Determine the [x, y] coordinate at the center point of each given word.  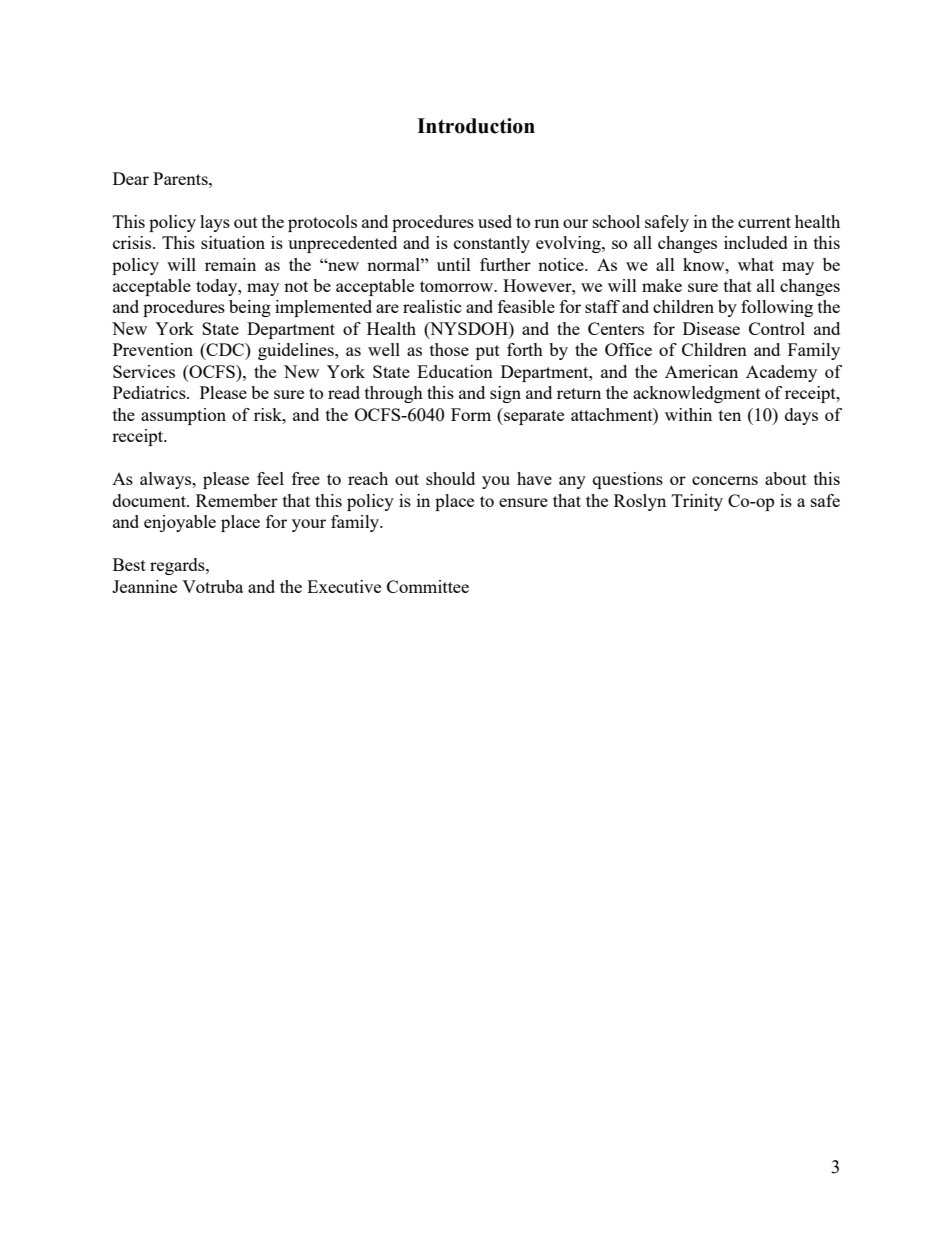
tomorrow [458, 286]
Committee [428, 586]
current [764, 222]
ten [730, 415]
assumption [183, 416]
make [662, 285]
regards [178, 566]
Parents [181, 178]
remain [230, 264]
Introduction [476, 126]
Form [471, 414]
